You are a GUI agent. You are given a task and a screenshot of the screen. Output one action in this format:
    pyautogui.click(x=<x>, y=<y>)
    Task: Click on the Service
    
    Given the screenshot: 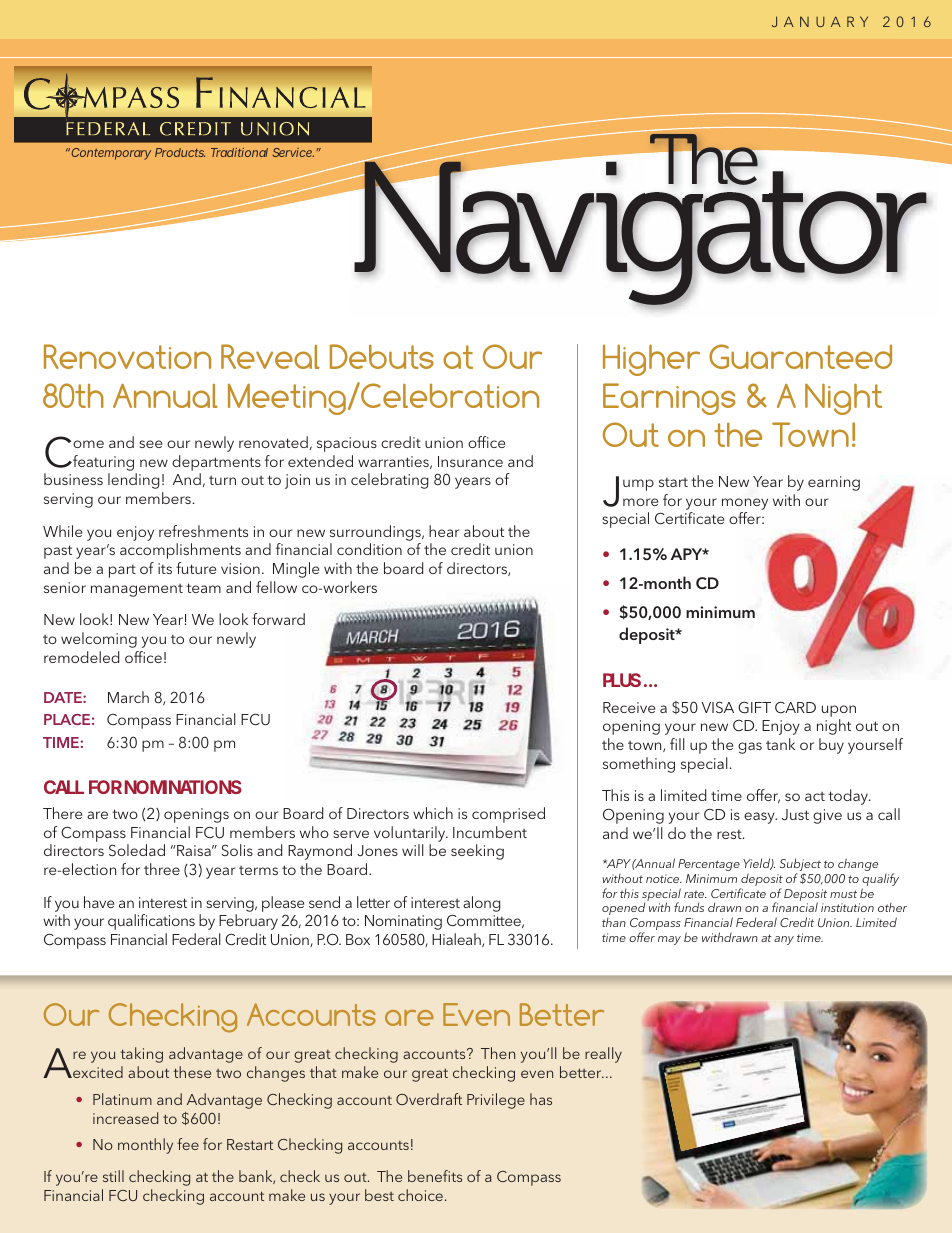 What is the action you would take?
    pyautogui.click(x=293, y=152)
